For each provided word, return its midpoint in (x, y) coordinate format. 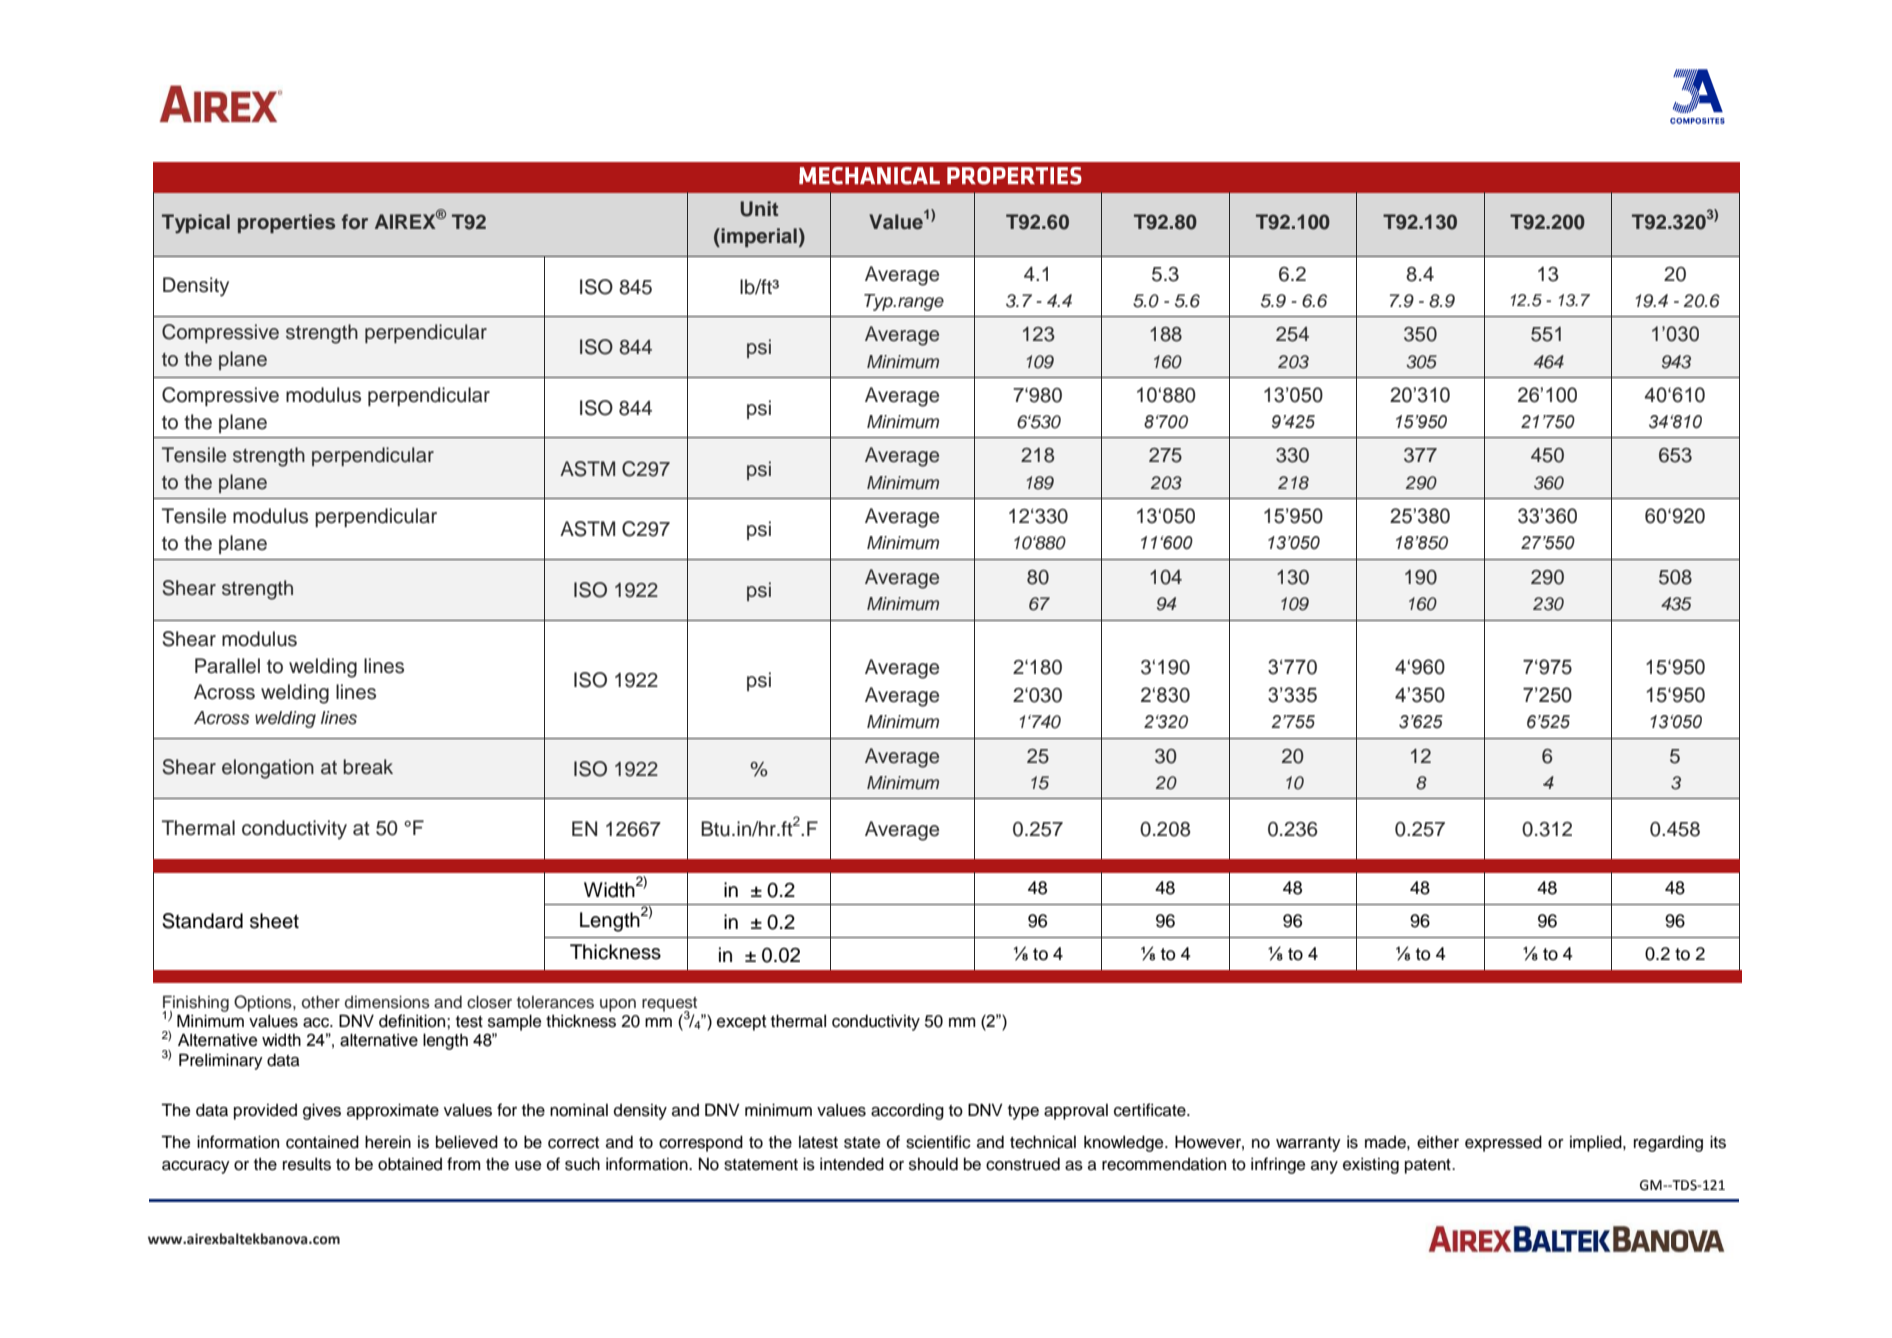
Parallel (227, 666)
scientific (938, 1142)
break (368, 767)
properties (286, 223)
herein (388, 1142)
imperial (758, 237)
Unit (759, 209)
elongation (268, 769)
